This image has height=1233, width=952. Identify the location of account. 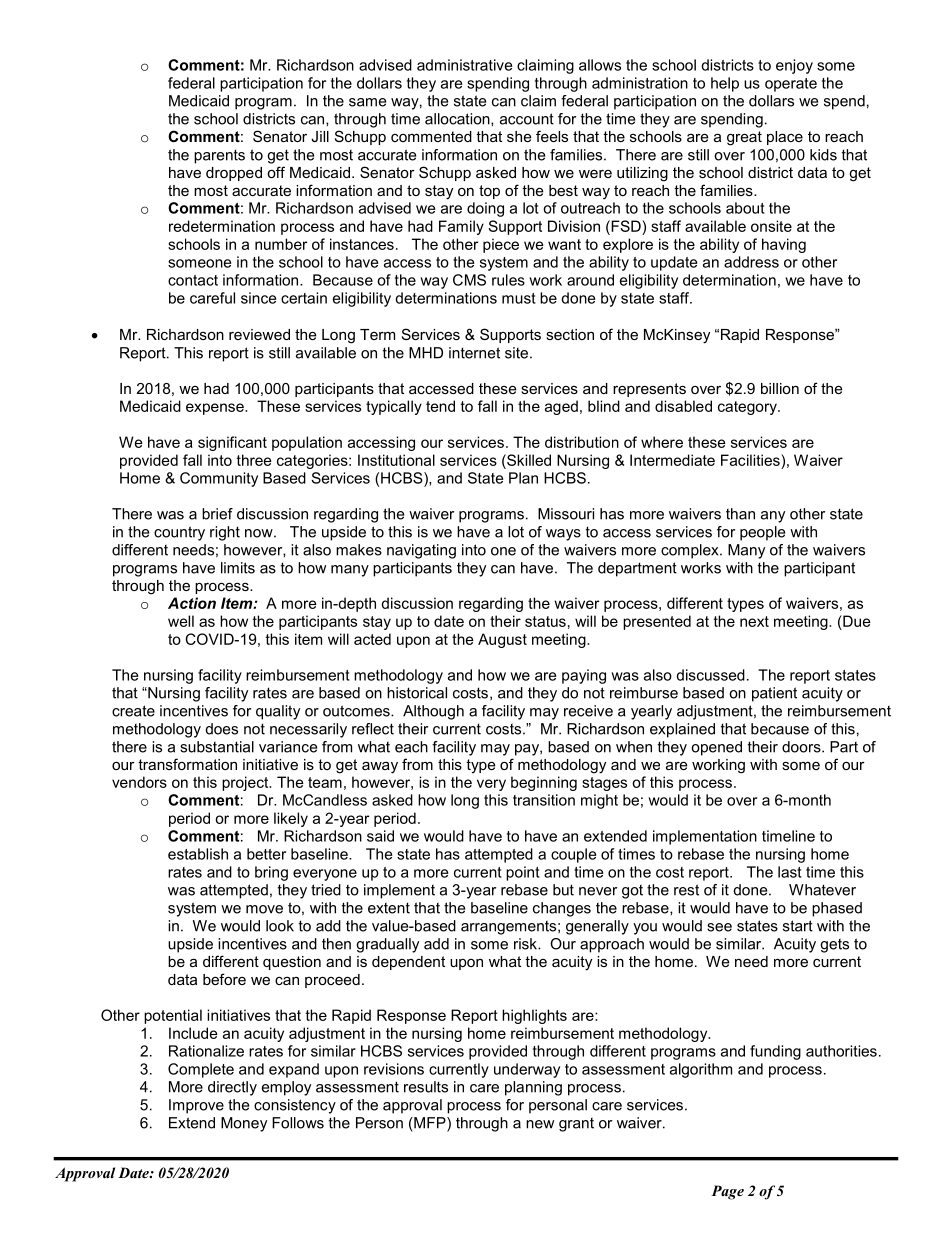
(527, 119).
